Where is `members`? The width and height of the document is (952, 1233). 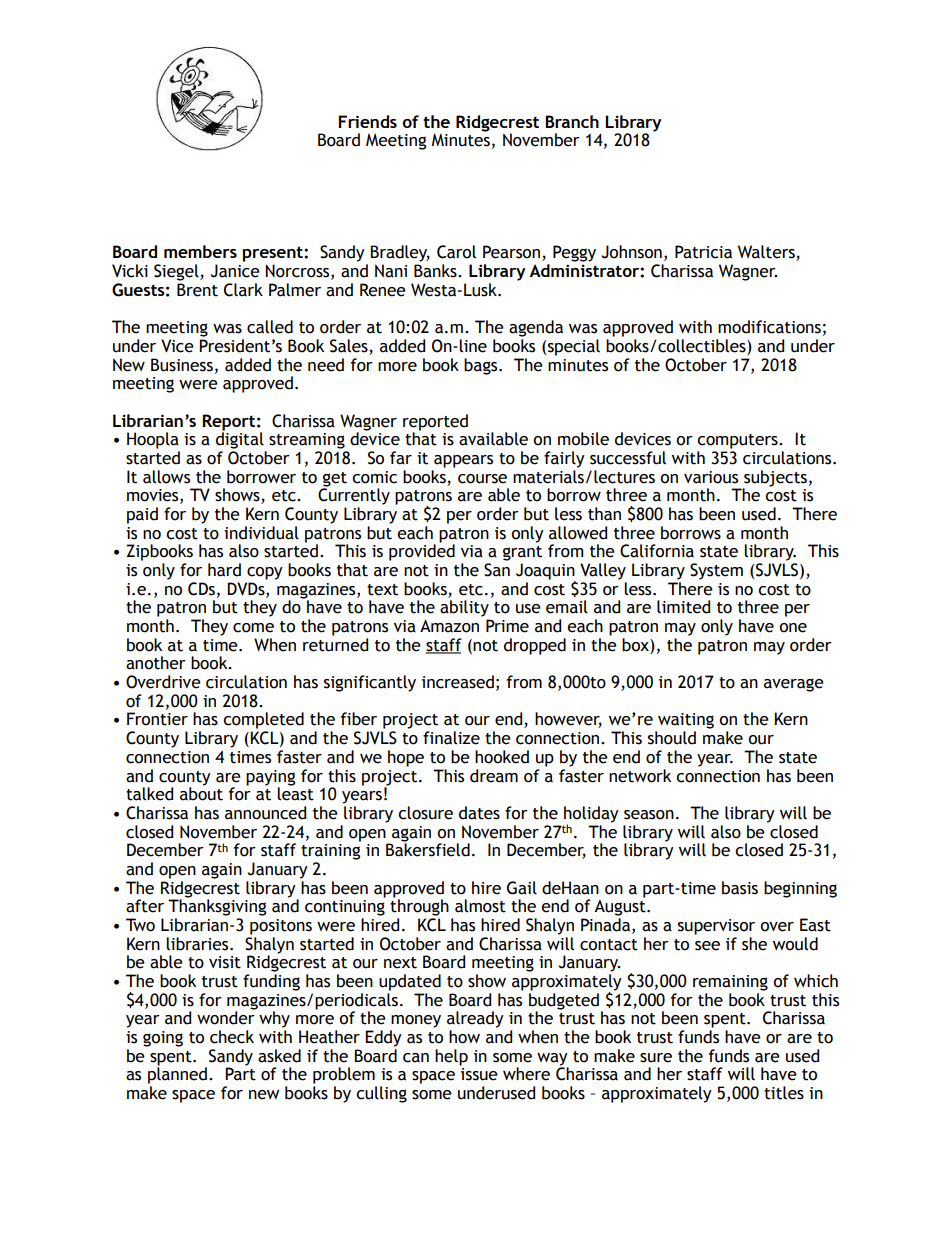
members is located at coordinates (200, 251).
